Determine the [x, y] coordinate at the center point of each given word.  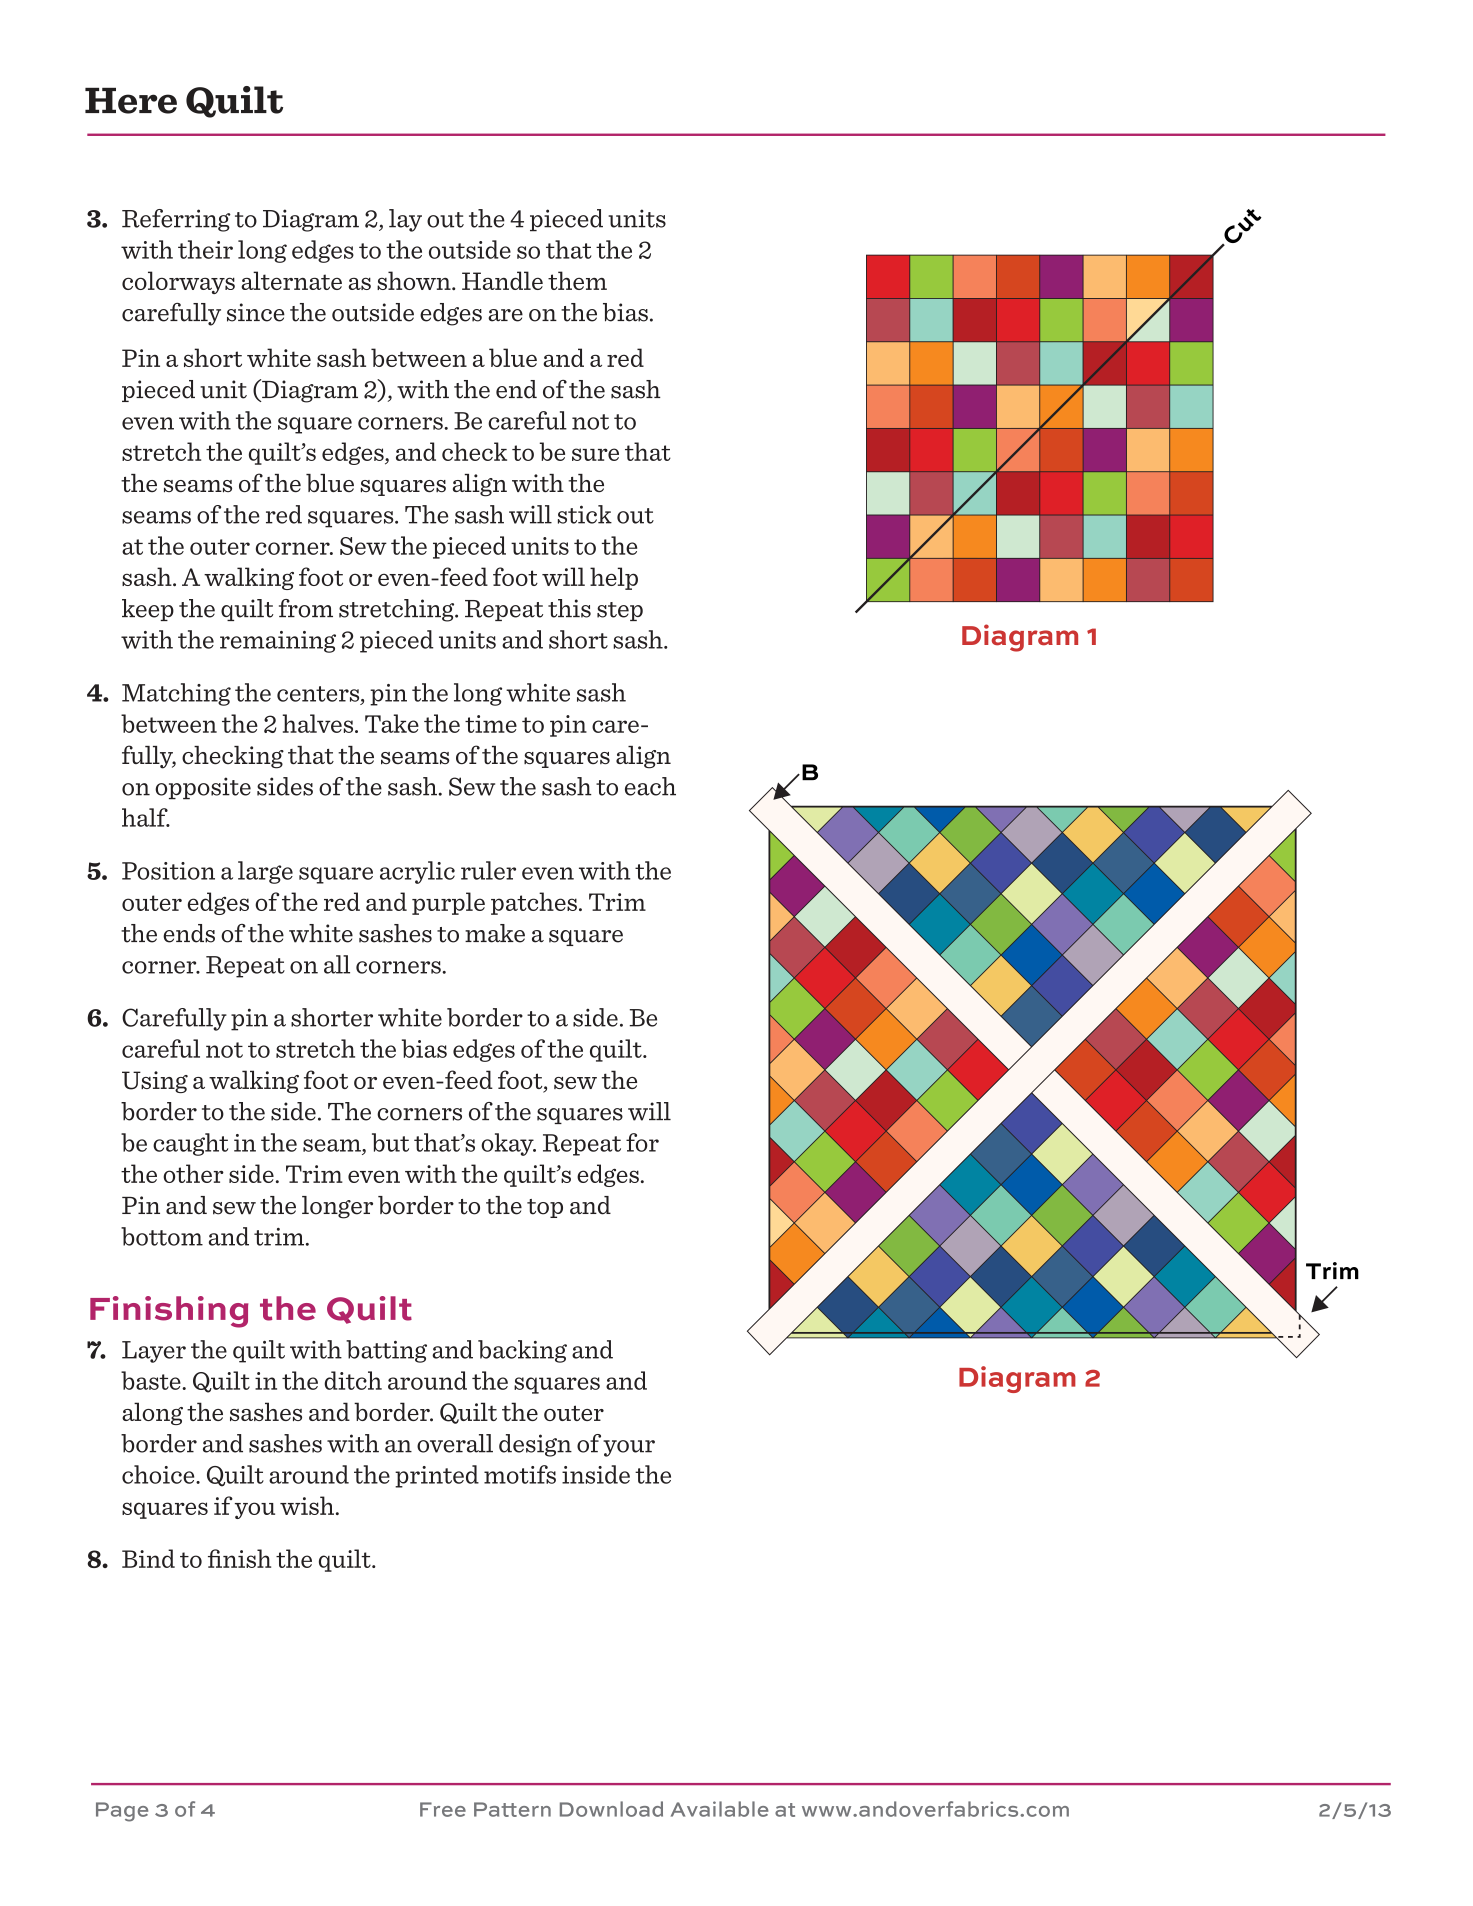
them [577, 280]
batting [386, 1351]
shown [415, 280]
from [306, 608]
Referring [176, 220]
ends [189, 933]
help [614, 578]
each [650, 786]
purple [448, 903]
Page [122, 1812]
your [629, 1448]
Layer [154, 1352]
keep [148, 610]
